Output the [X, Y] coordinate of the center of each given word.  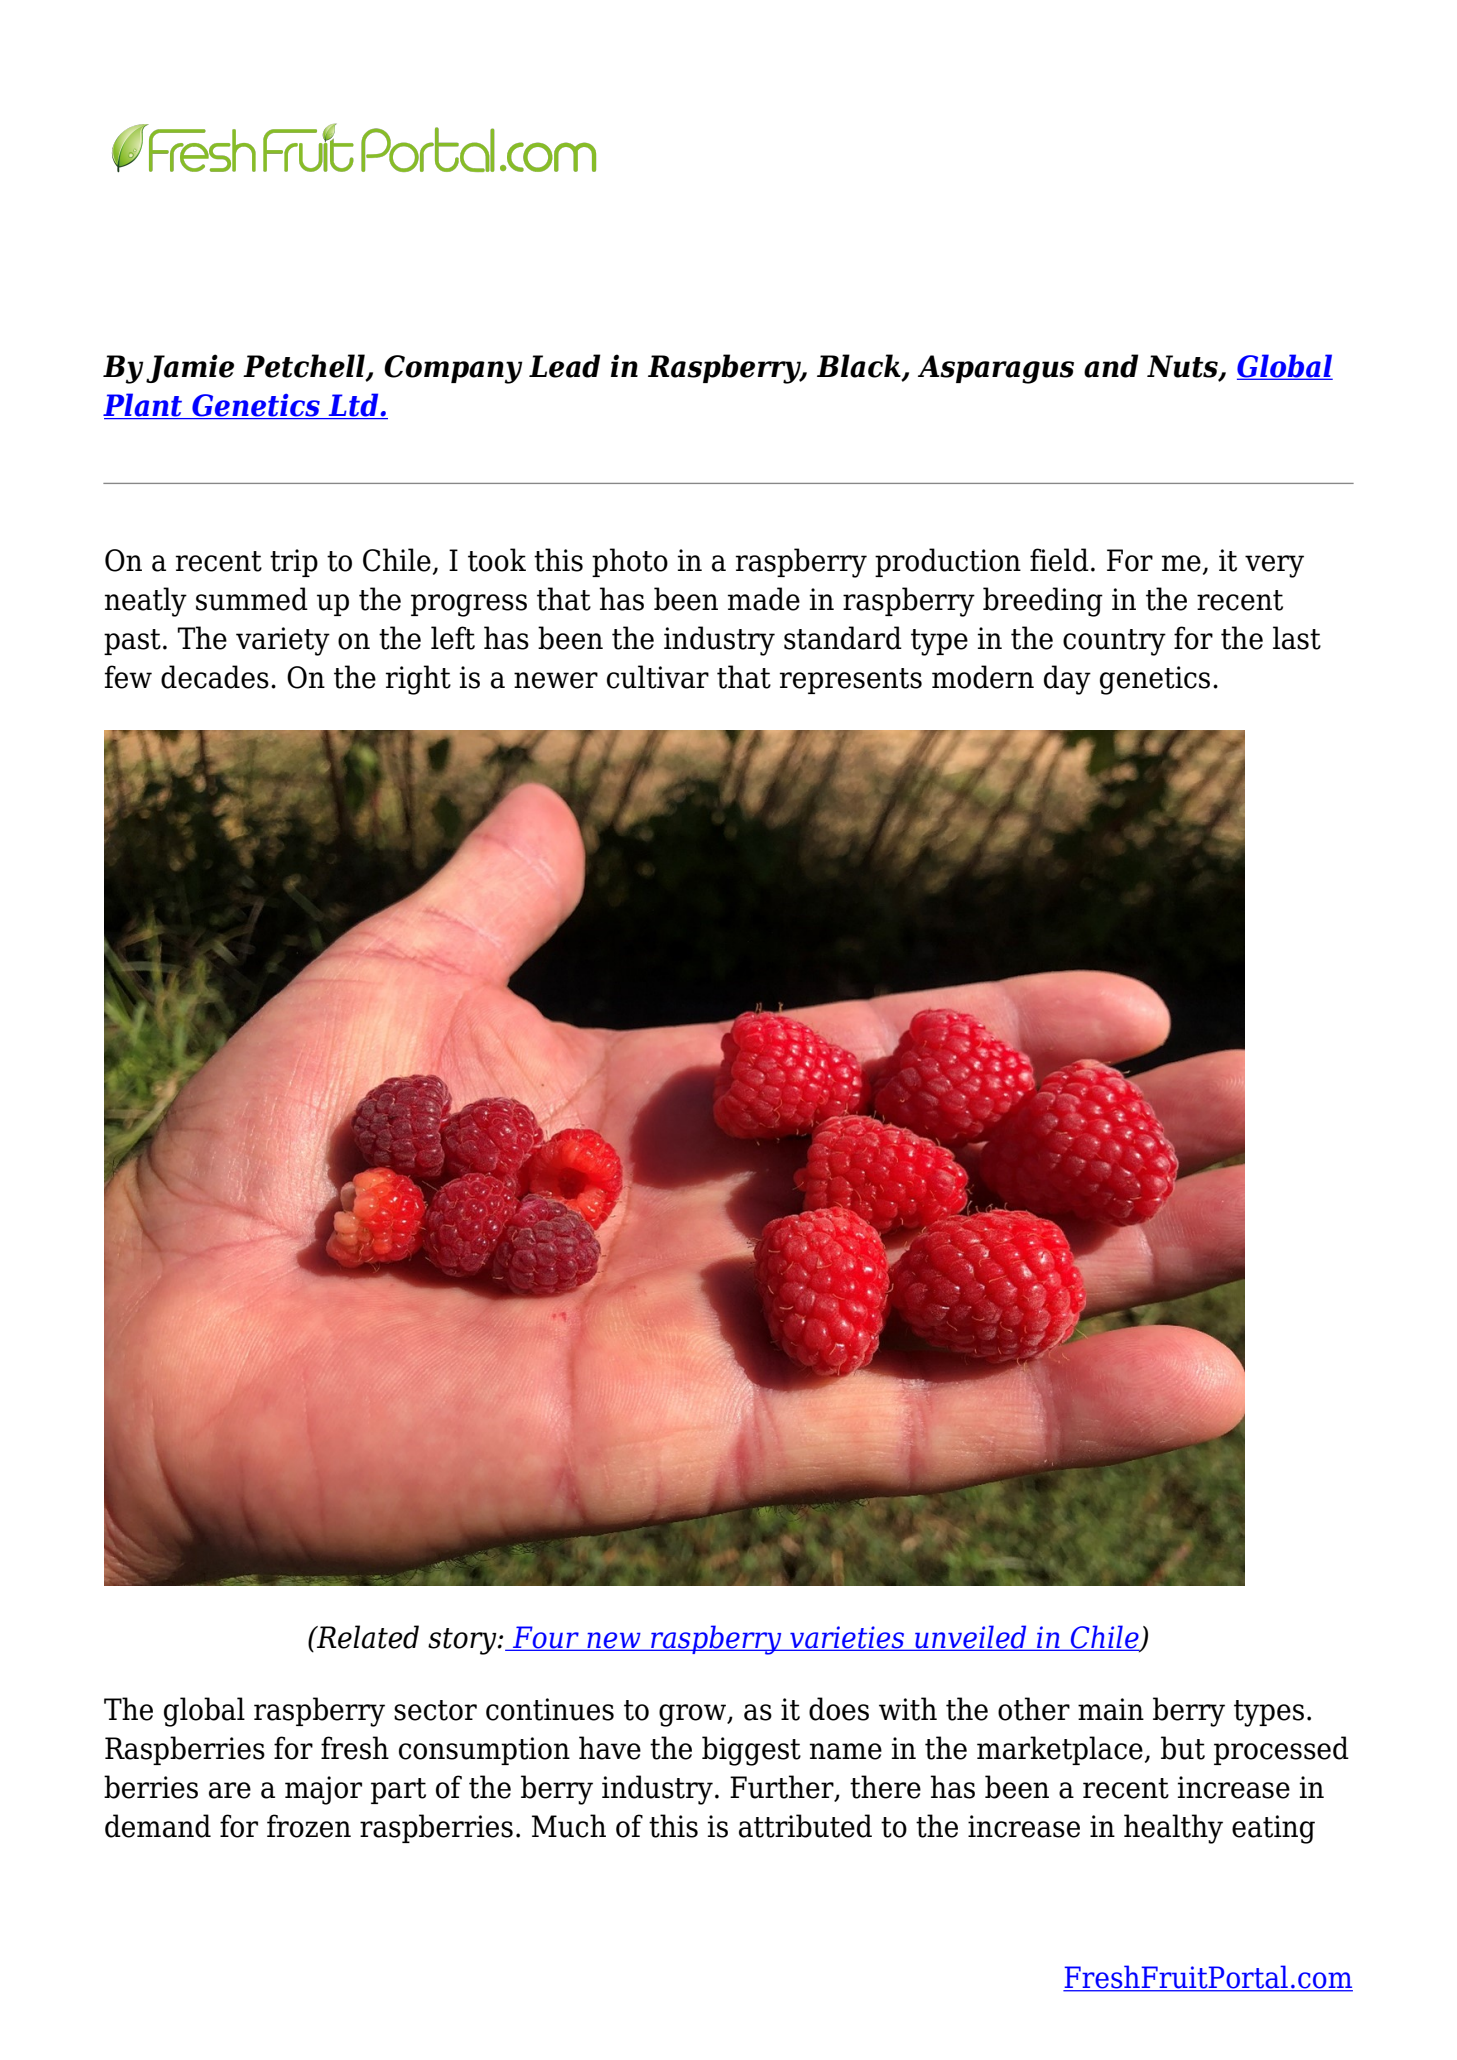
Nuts [1183, 367]
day [1067, 680]
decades [215, 677]
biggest [751, 1751]
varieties [847, 1638]
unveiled [971, 1638]
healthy [1173, 1829]
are [230, 1790]
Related [367, 1637]
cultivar [658, 677]
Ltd [353, 406]
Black [860, 367]
